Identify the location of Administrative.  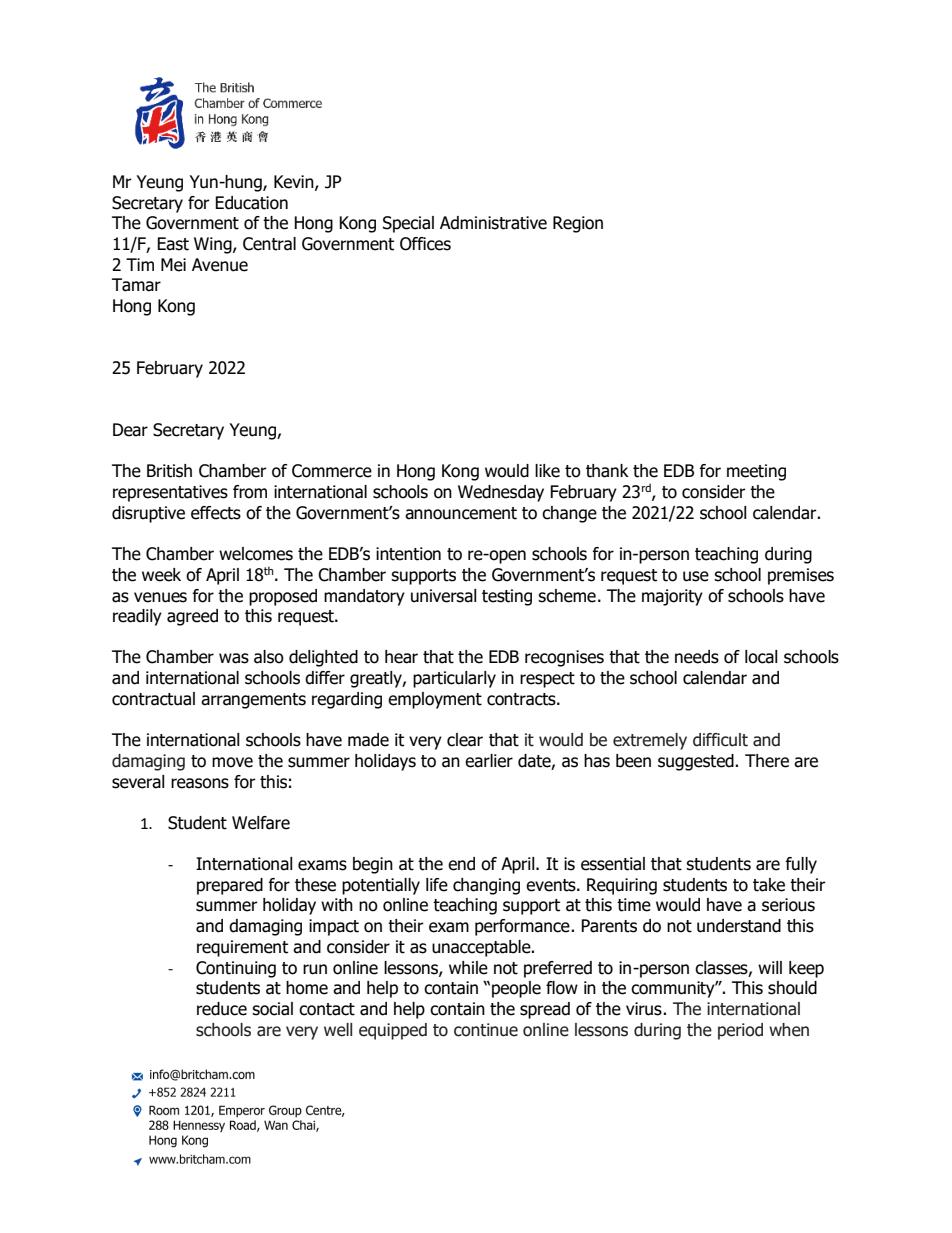
(493, 223).
